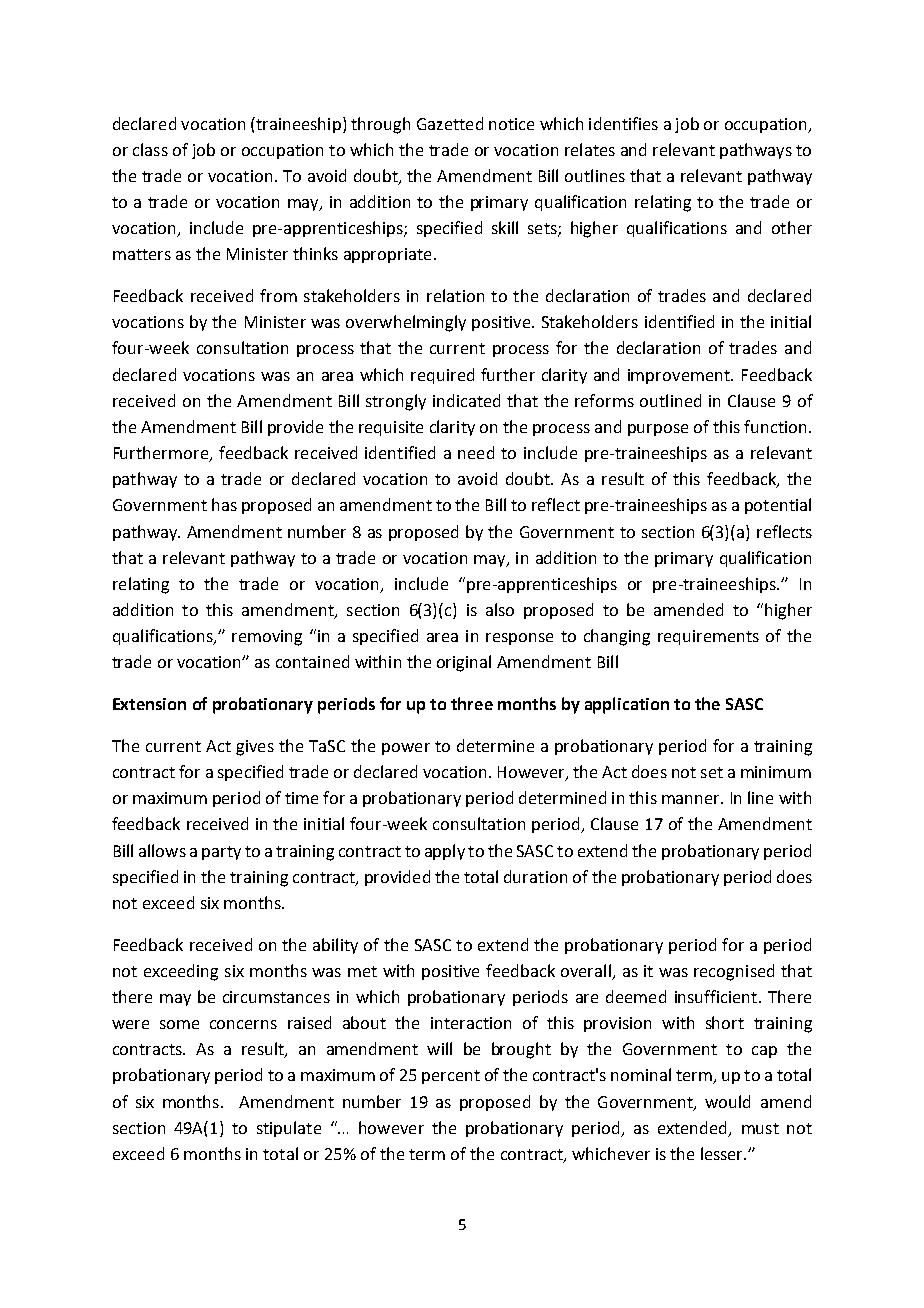 The image size is (924, 1308). Describe the element at coordinates (511, 124) in the screenshot. I see `notice` at that location.
